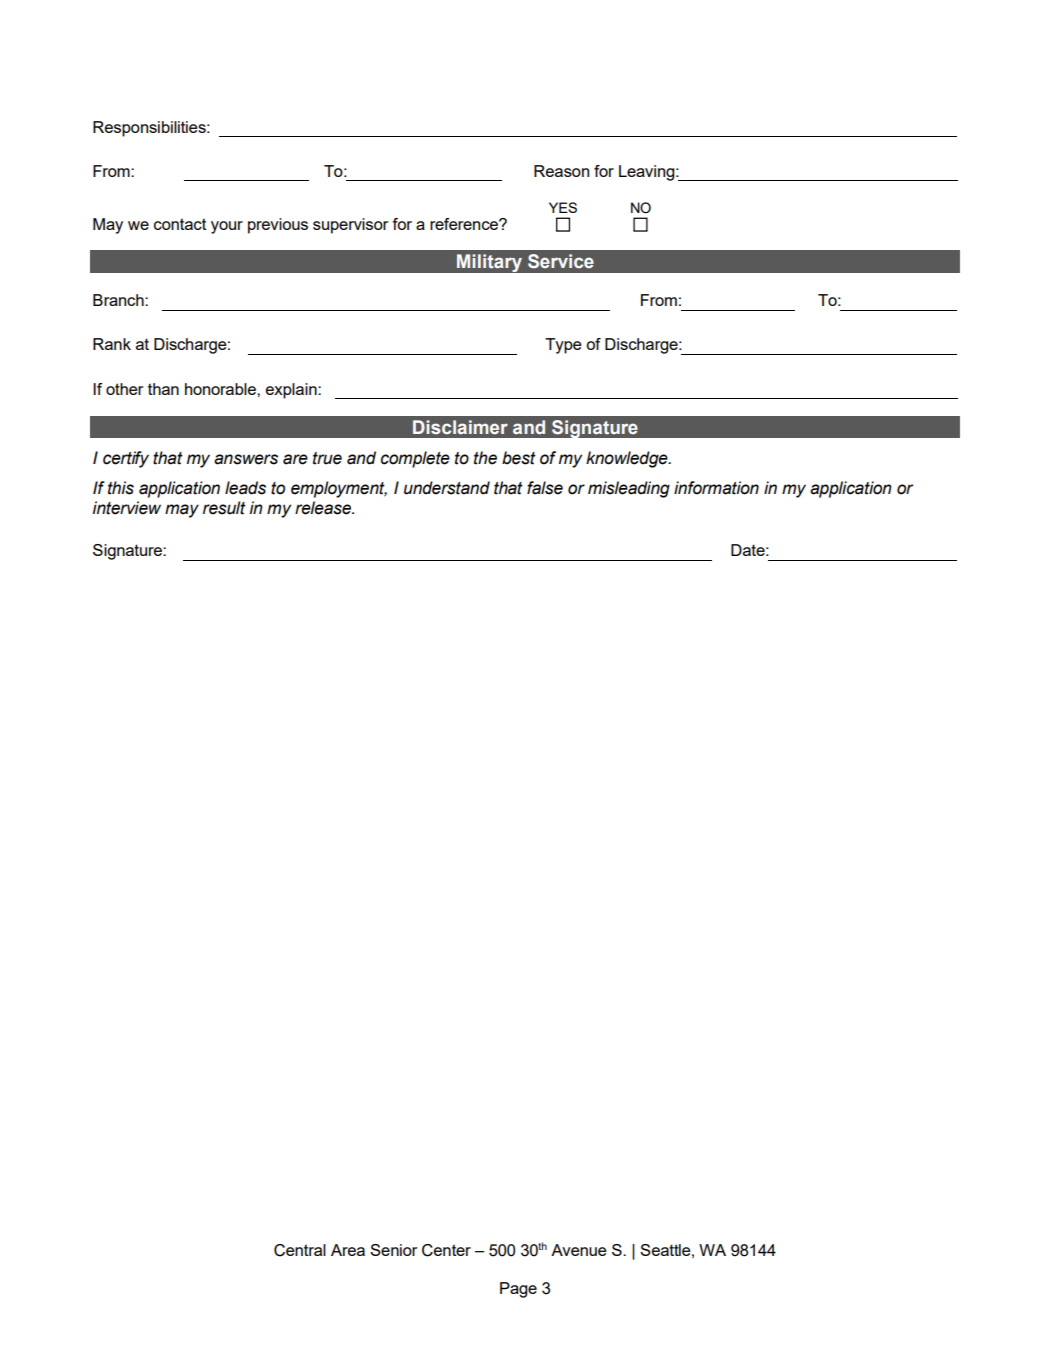 This screenshot has width=1050, height=1359. What do you see at coordinates (224, 508) in the screenshot?
I see `result` at bounding box center [224, 508].
